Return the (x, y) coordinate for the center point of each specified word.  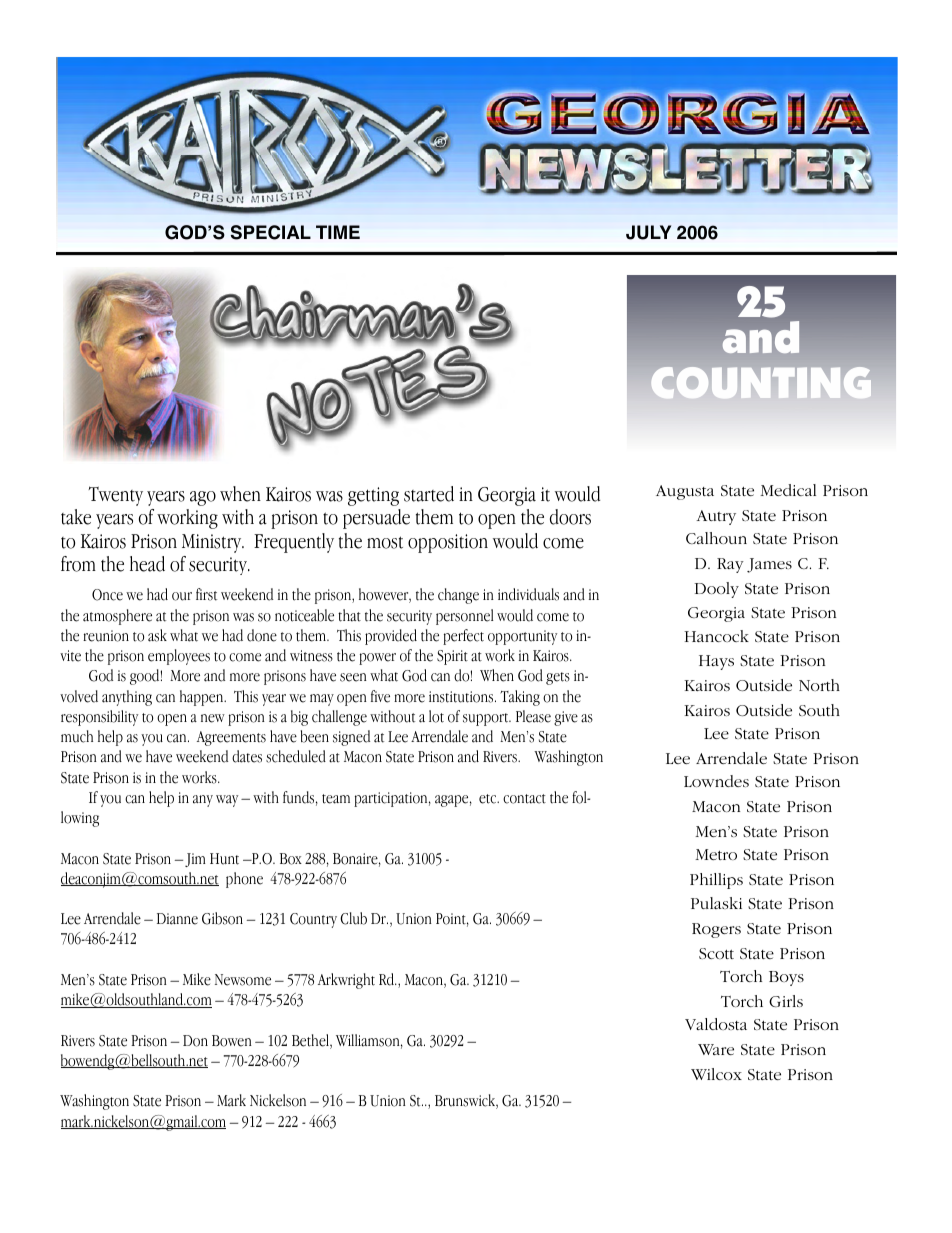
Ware (716, 1049)
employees (179, 657)
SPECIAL (271, 232)
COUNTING (761, 382)
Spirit (452, 657)
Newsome (243, 980)
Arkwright (346, 981)
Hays (716, 662)
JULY (648, 232)
